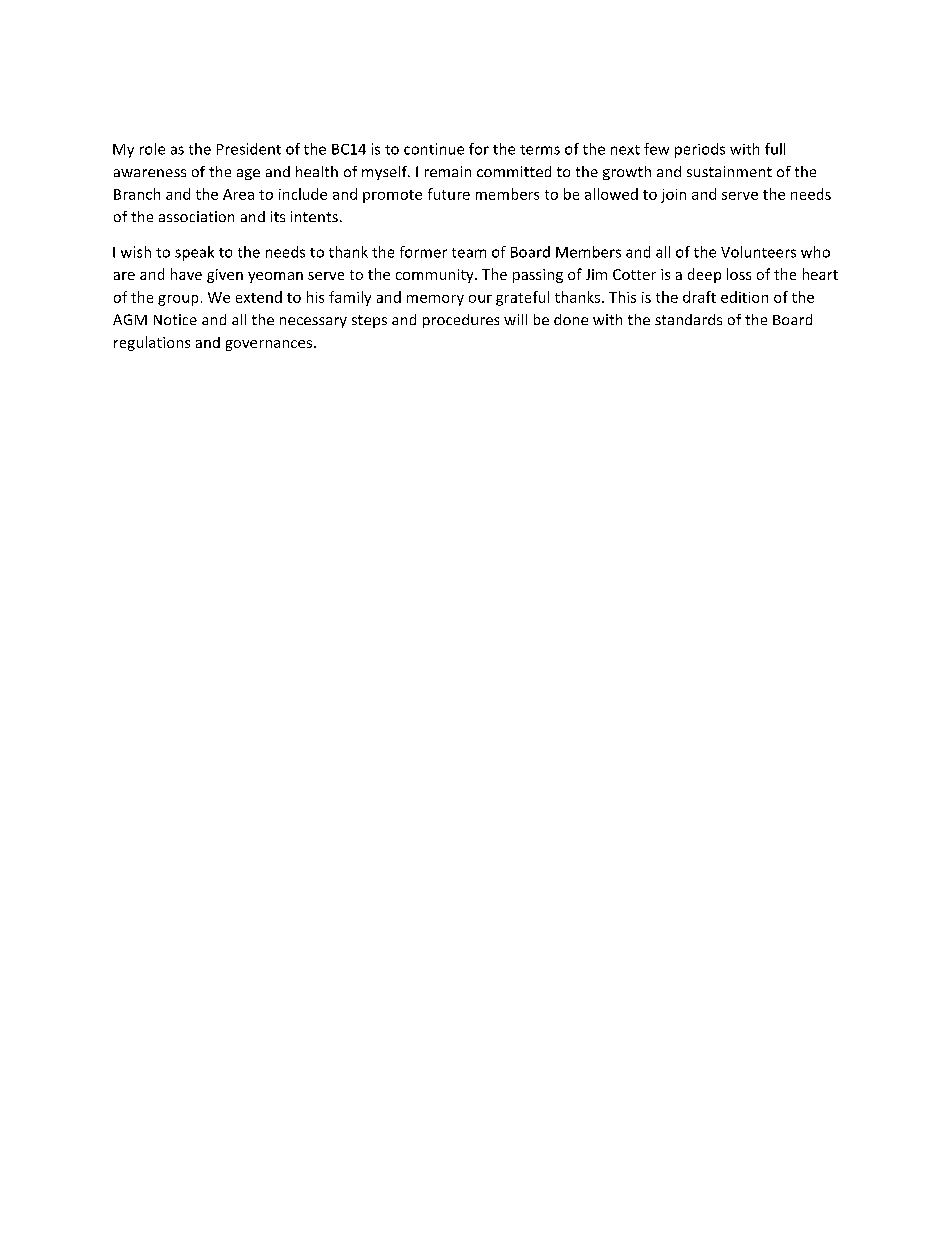  Describe the element at coordinates (744, 297) in the screenshot. I see `edition` at that location.
